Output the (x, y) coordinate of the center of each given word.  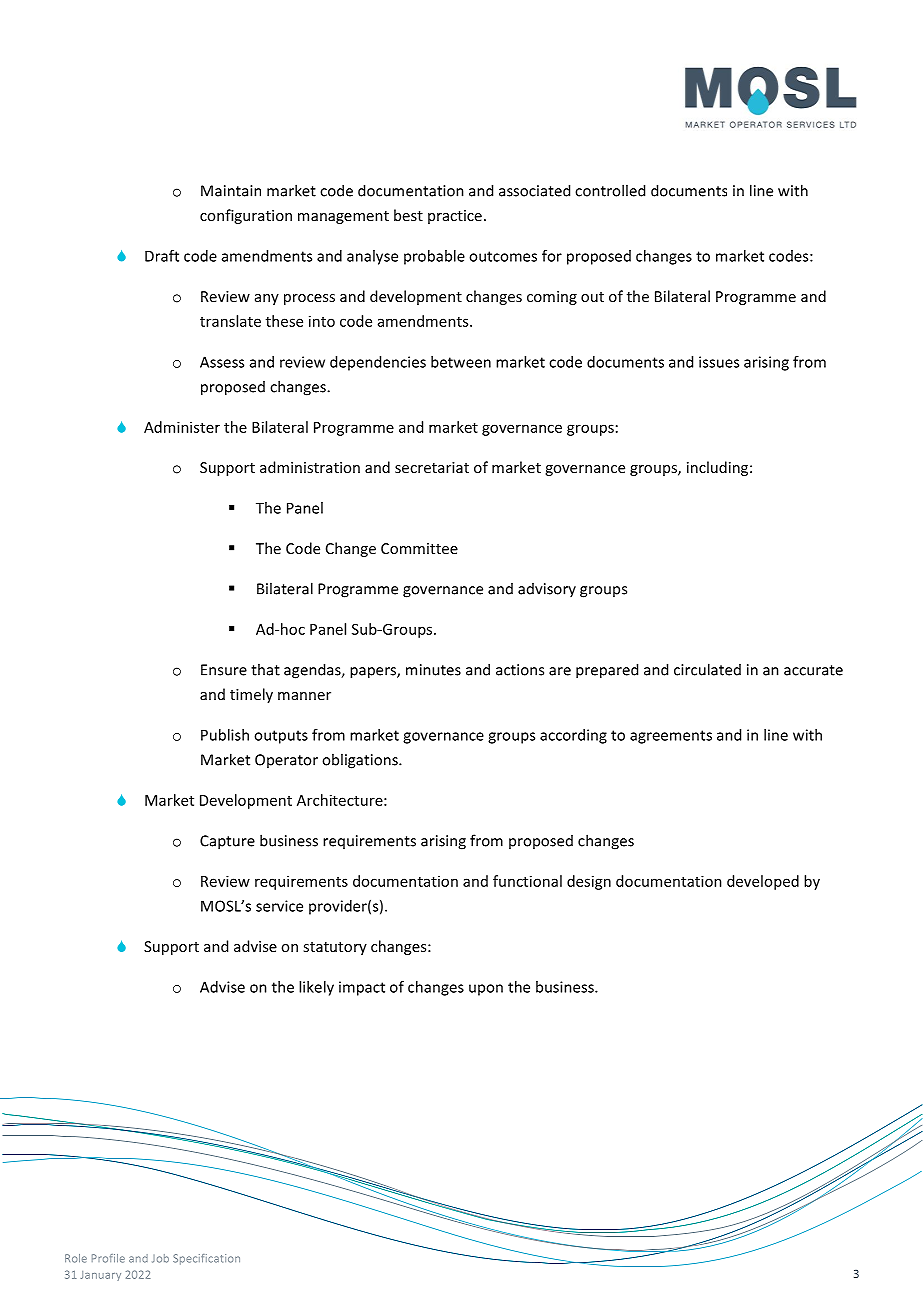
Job (160, 1258)
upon (486, 990)
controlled (610, 190)
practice (455, 217)
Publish (225, 735)
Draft (162, 256)
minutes (433, 670)
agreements (671, 737)
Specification (206, 1259)
